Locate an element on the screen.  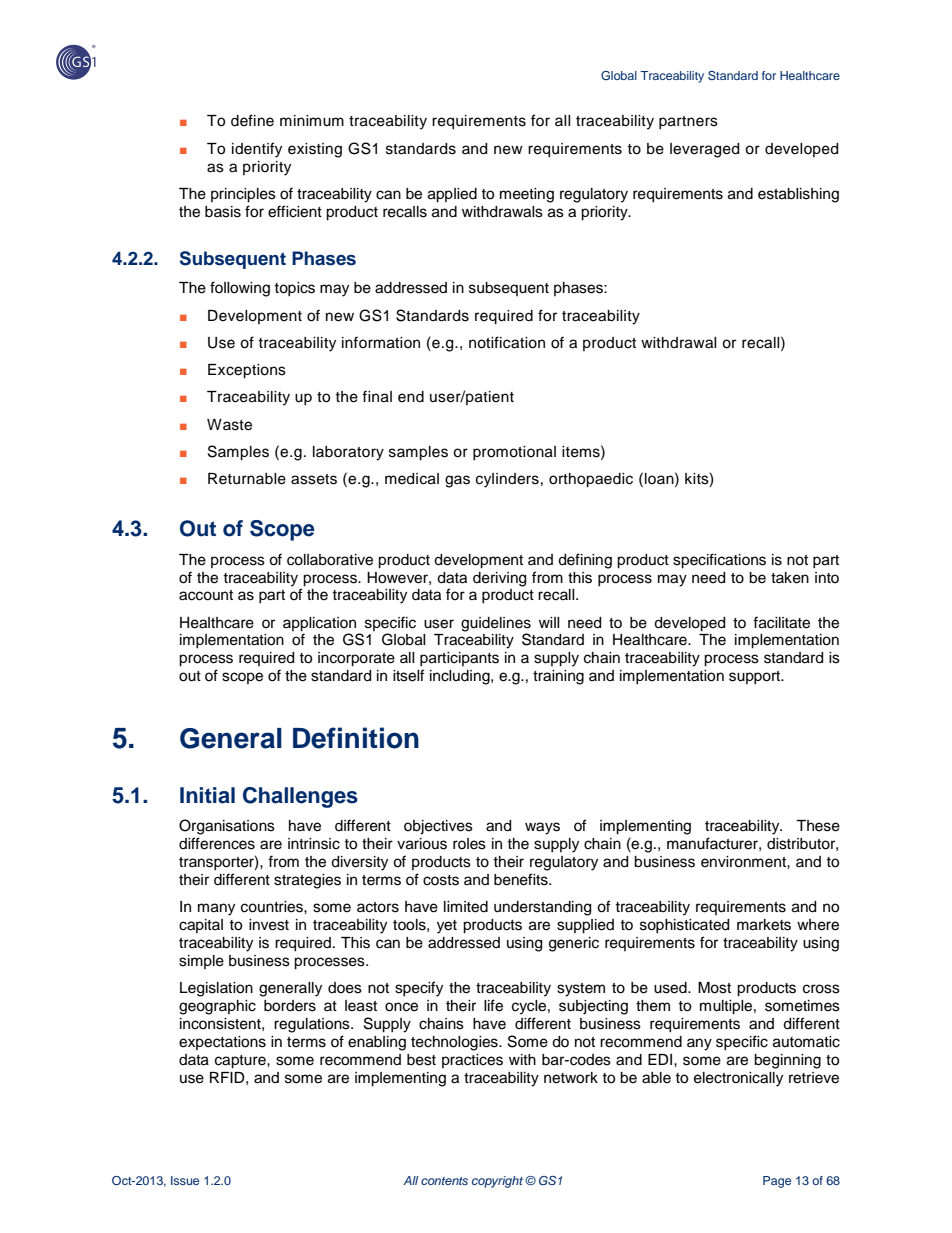
Page is located at coordinates (777, 1182).
